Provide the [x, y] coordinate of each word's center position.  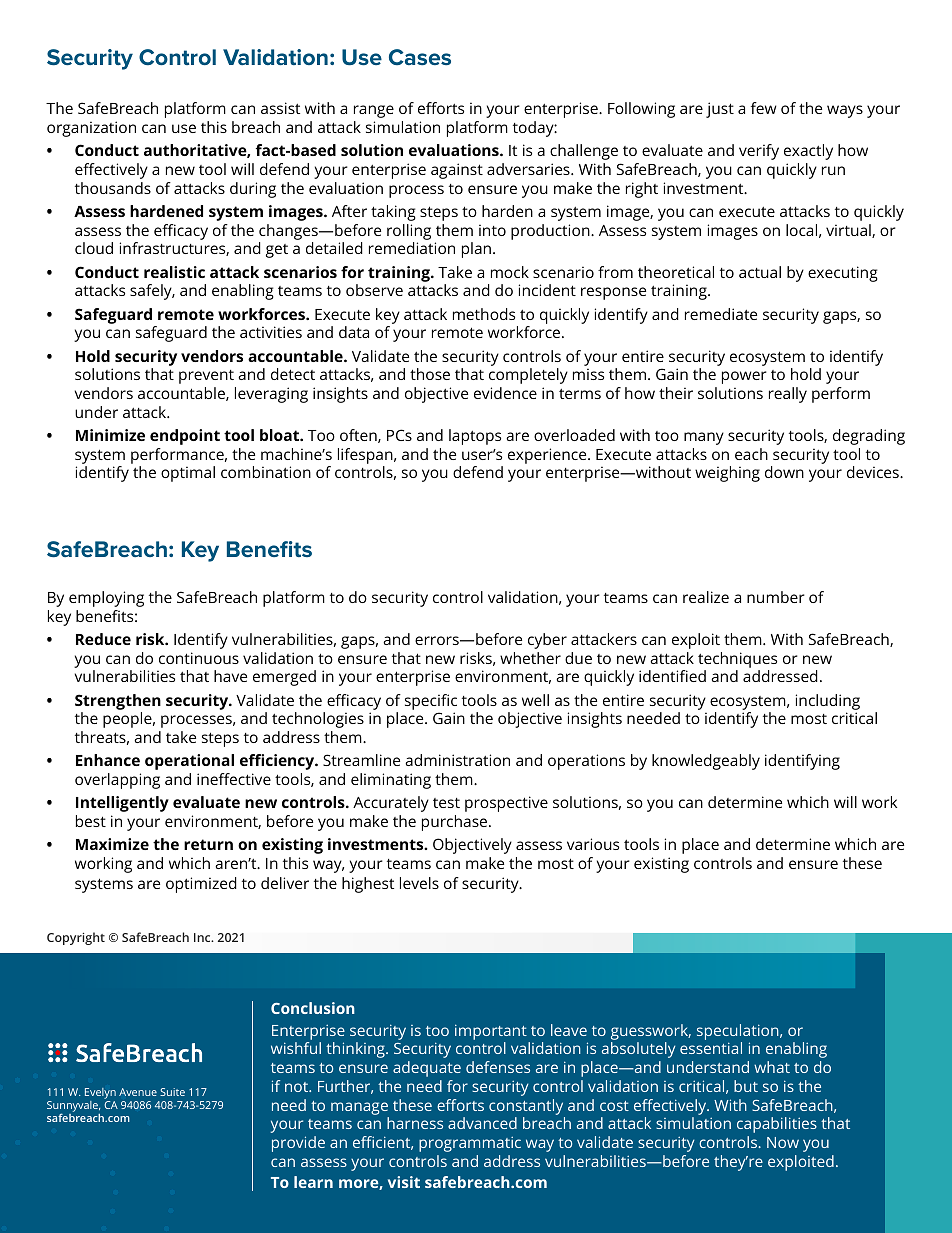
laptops [475, 437]
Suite [172, 1092]
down [784, 472]
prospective [506, 804]
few [764, 108]
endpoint [185, 437]
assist [280, 108]
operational [189, 762]
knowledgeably [706, 762]
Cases [420, 57]
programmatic [470, 1144]
